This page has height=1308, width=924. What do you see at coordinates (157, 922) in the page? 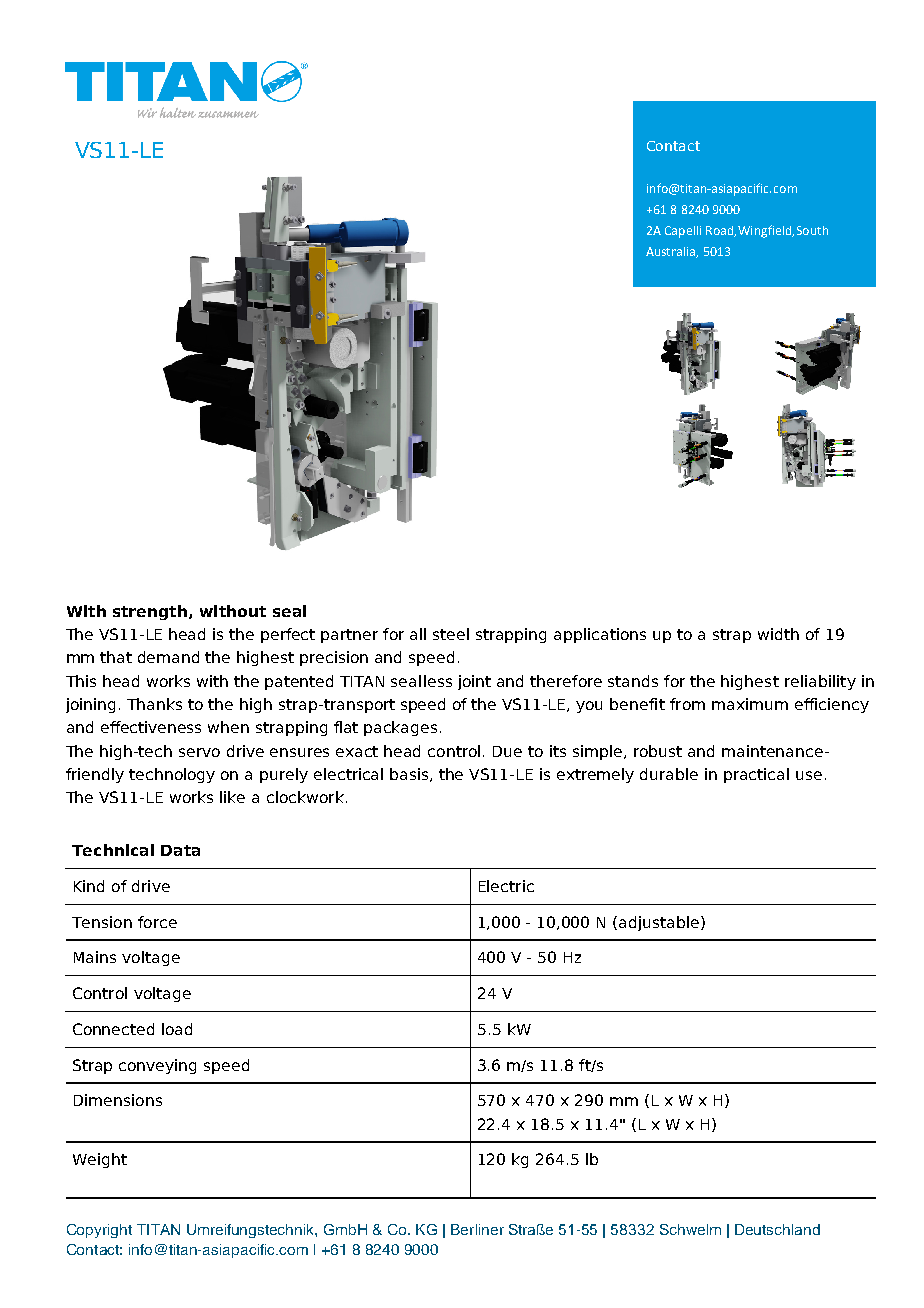
I see `force` at bounding box center [157, 922].
